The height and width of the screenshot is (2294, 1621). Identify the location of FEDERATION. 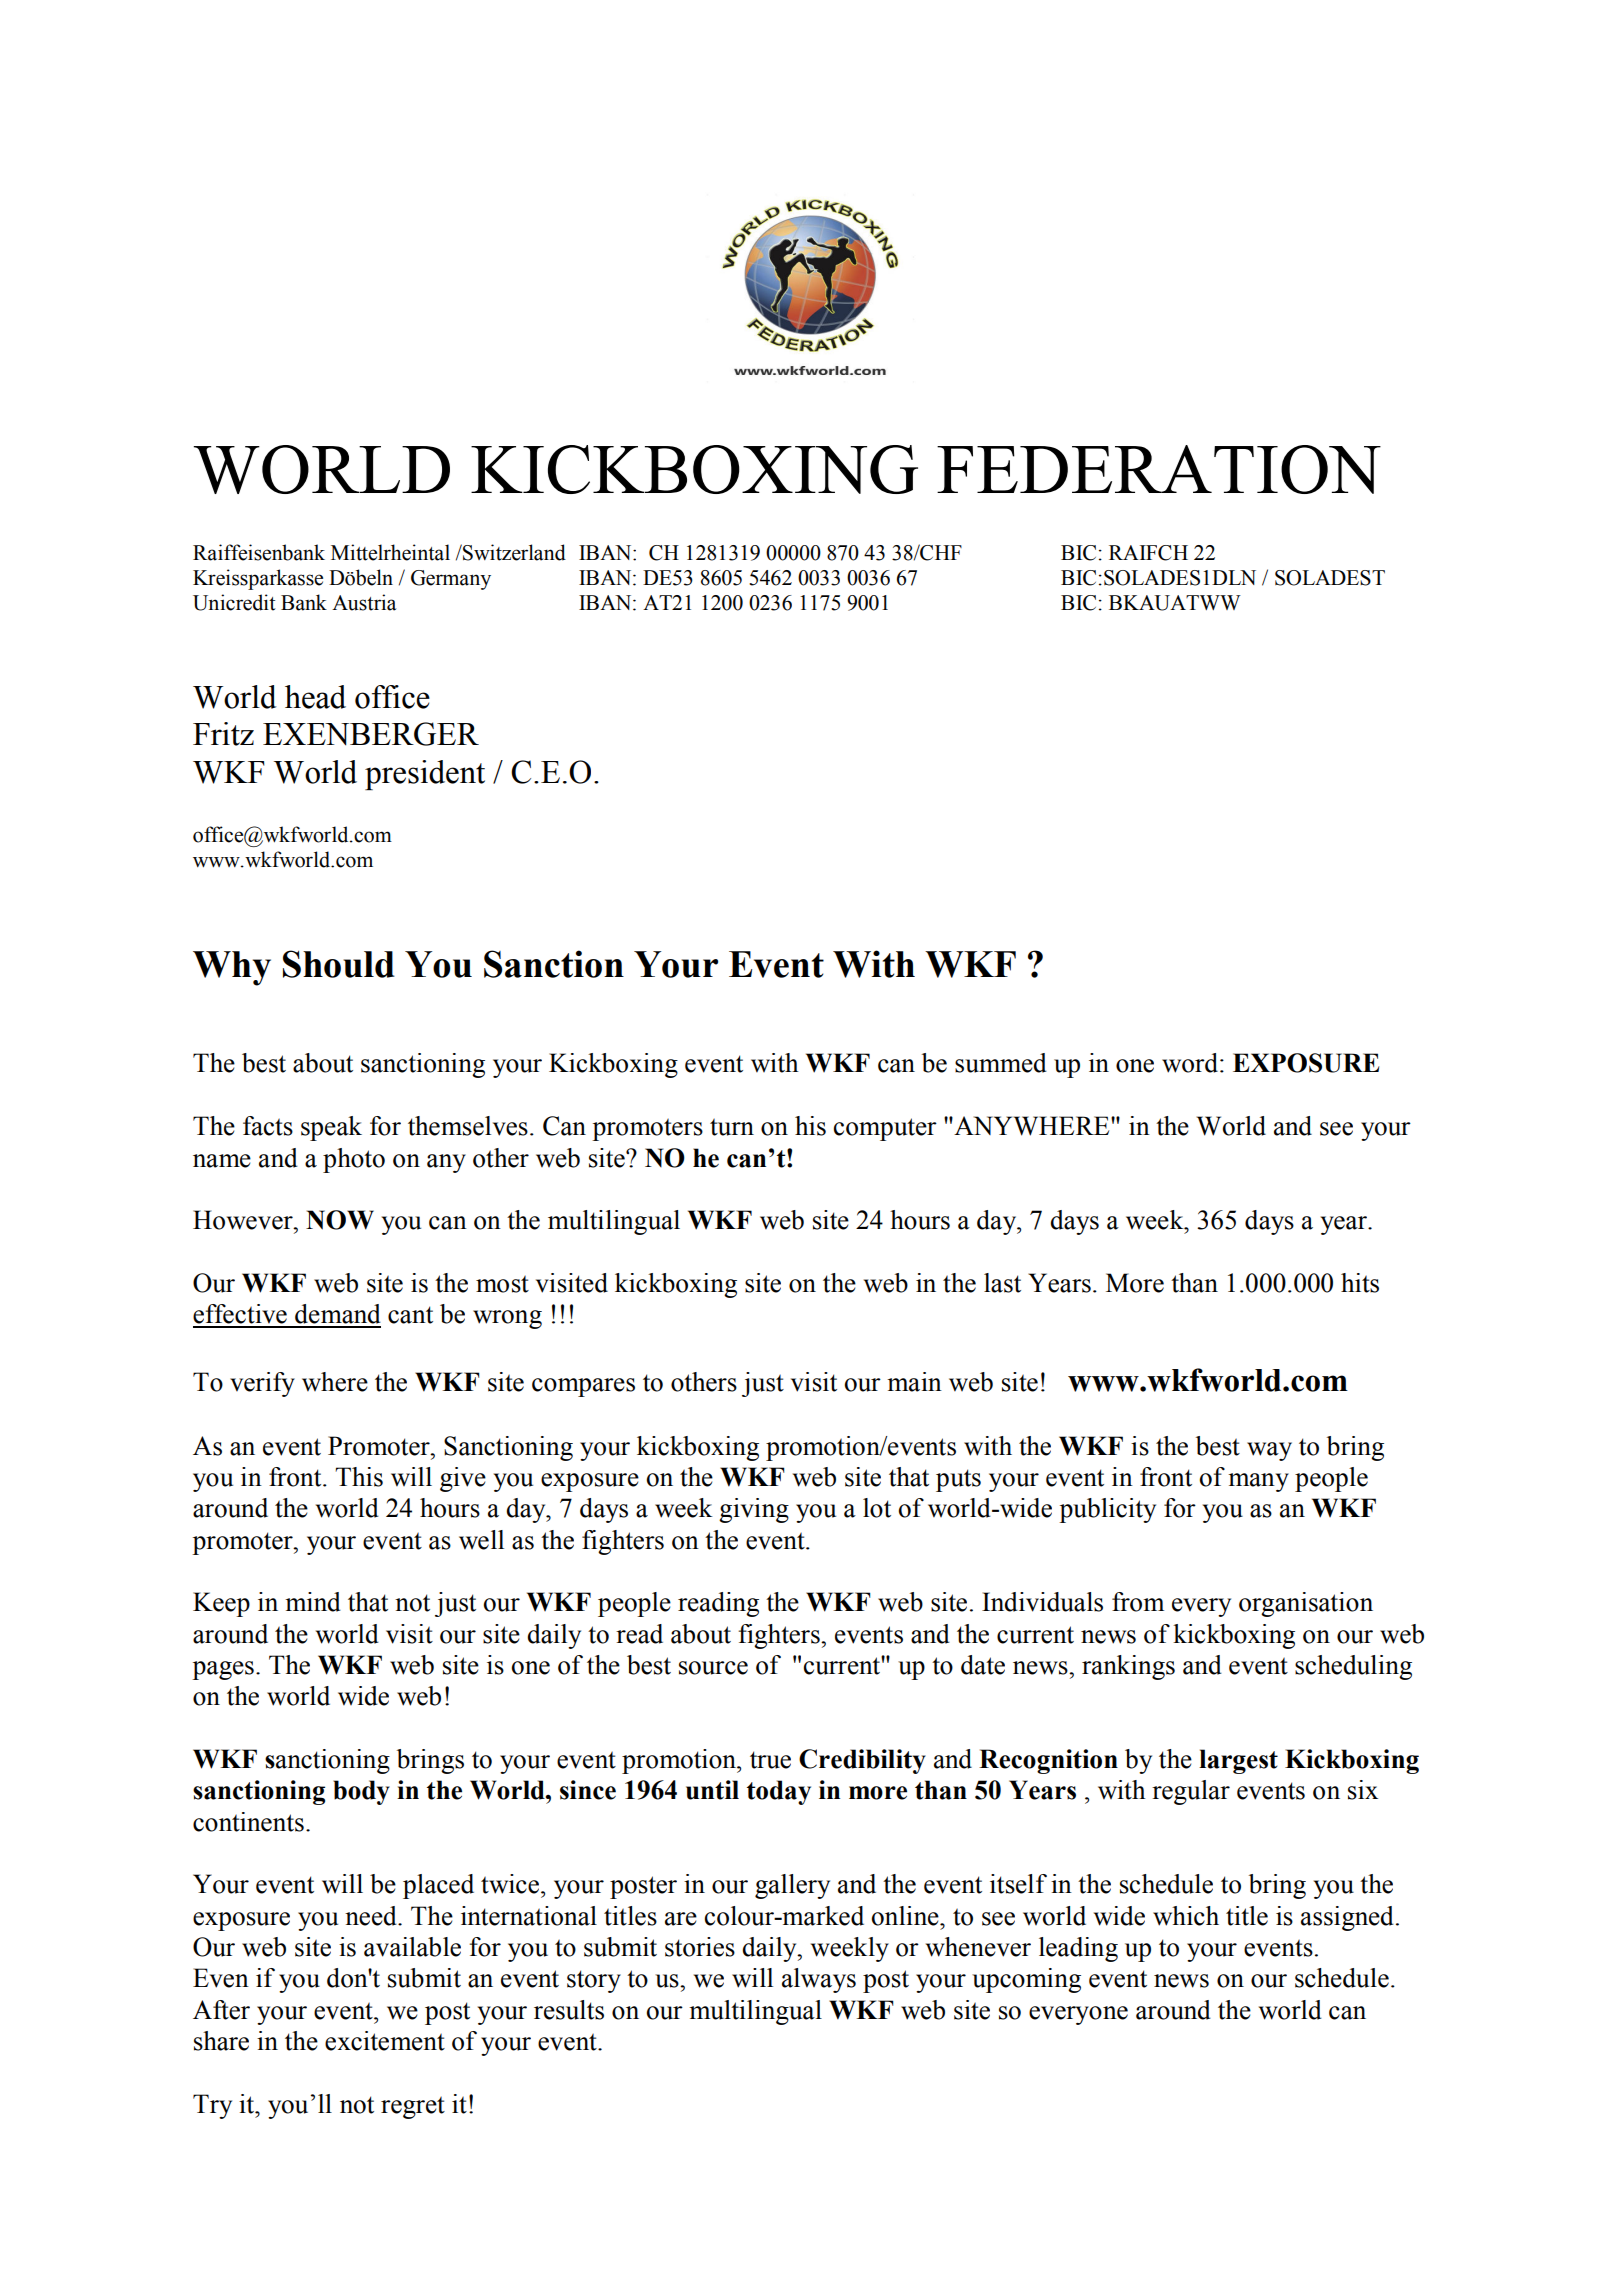
(1159, 469).
